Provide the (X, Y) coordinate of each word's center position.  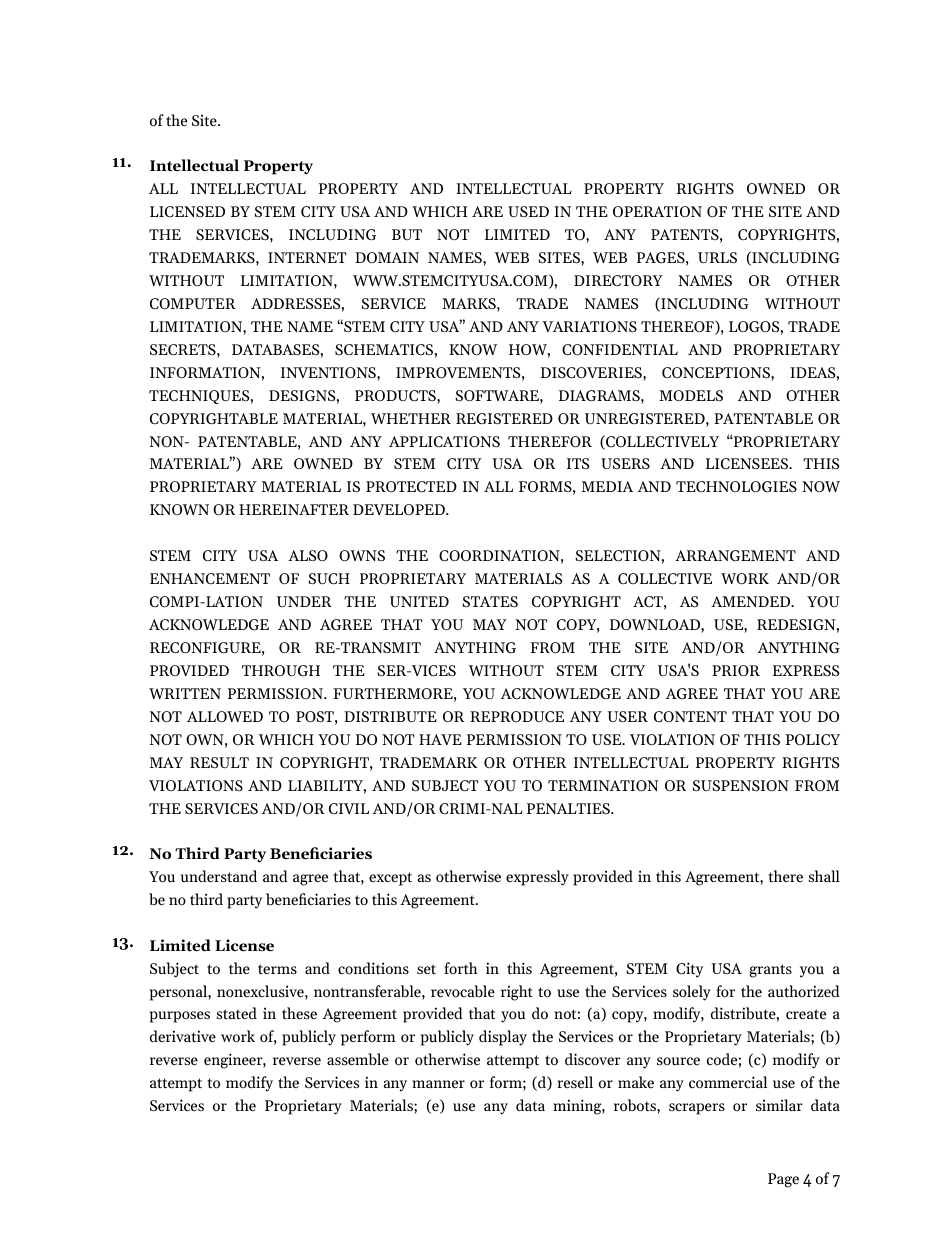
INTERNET (307, 257)
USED (528, 212)
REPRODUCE (517, 717)
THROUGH (281, 671)
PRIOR (736, 671)
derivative (183, 1036)
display (503, 1038)
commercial (728, 1082)
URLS (717, 258)
